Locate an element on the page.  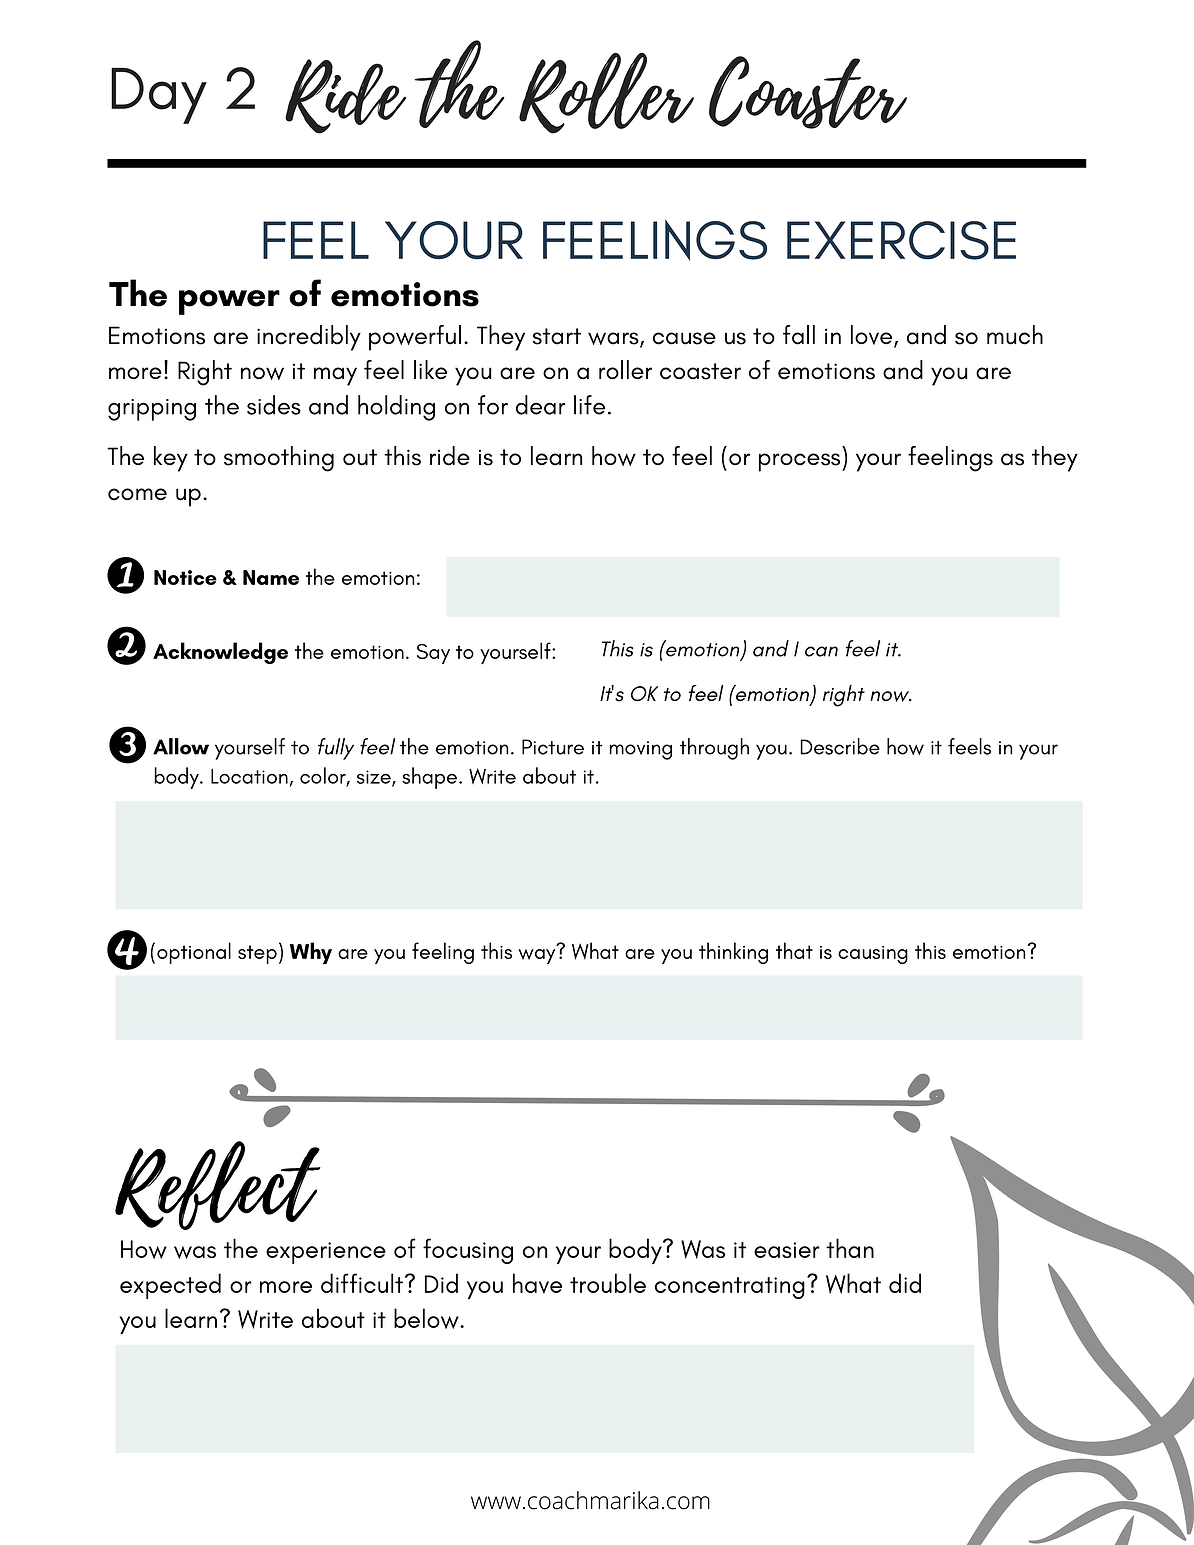
expected is located at coordinates (170, 1286).
